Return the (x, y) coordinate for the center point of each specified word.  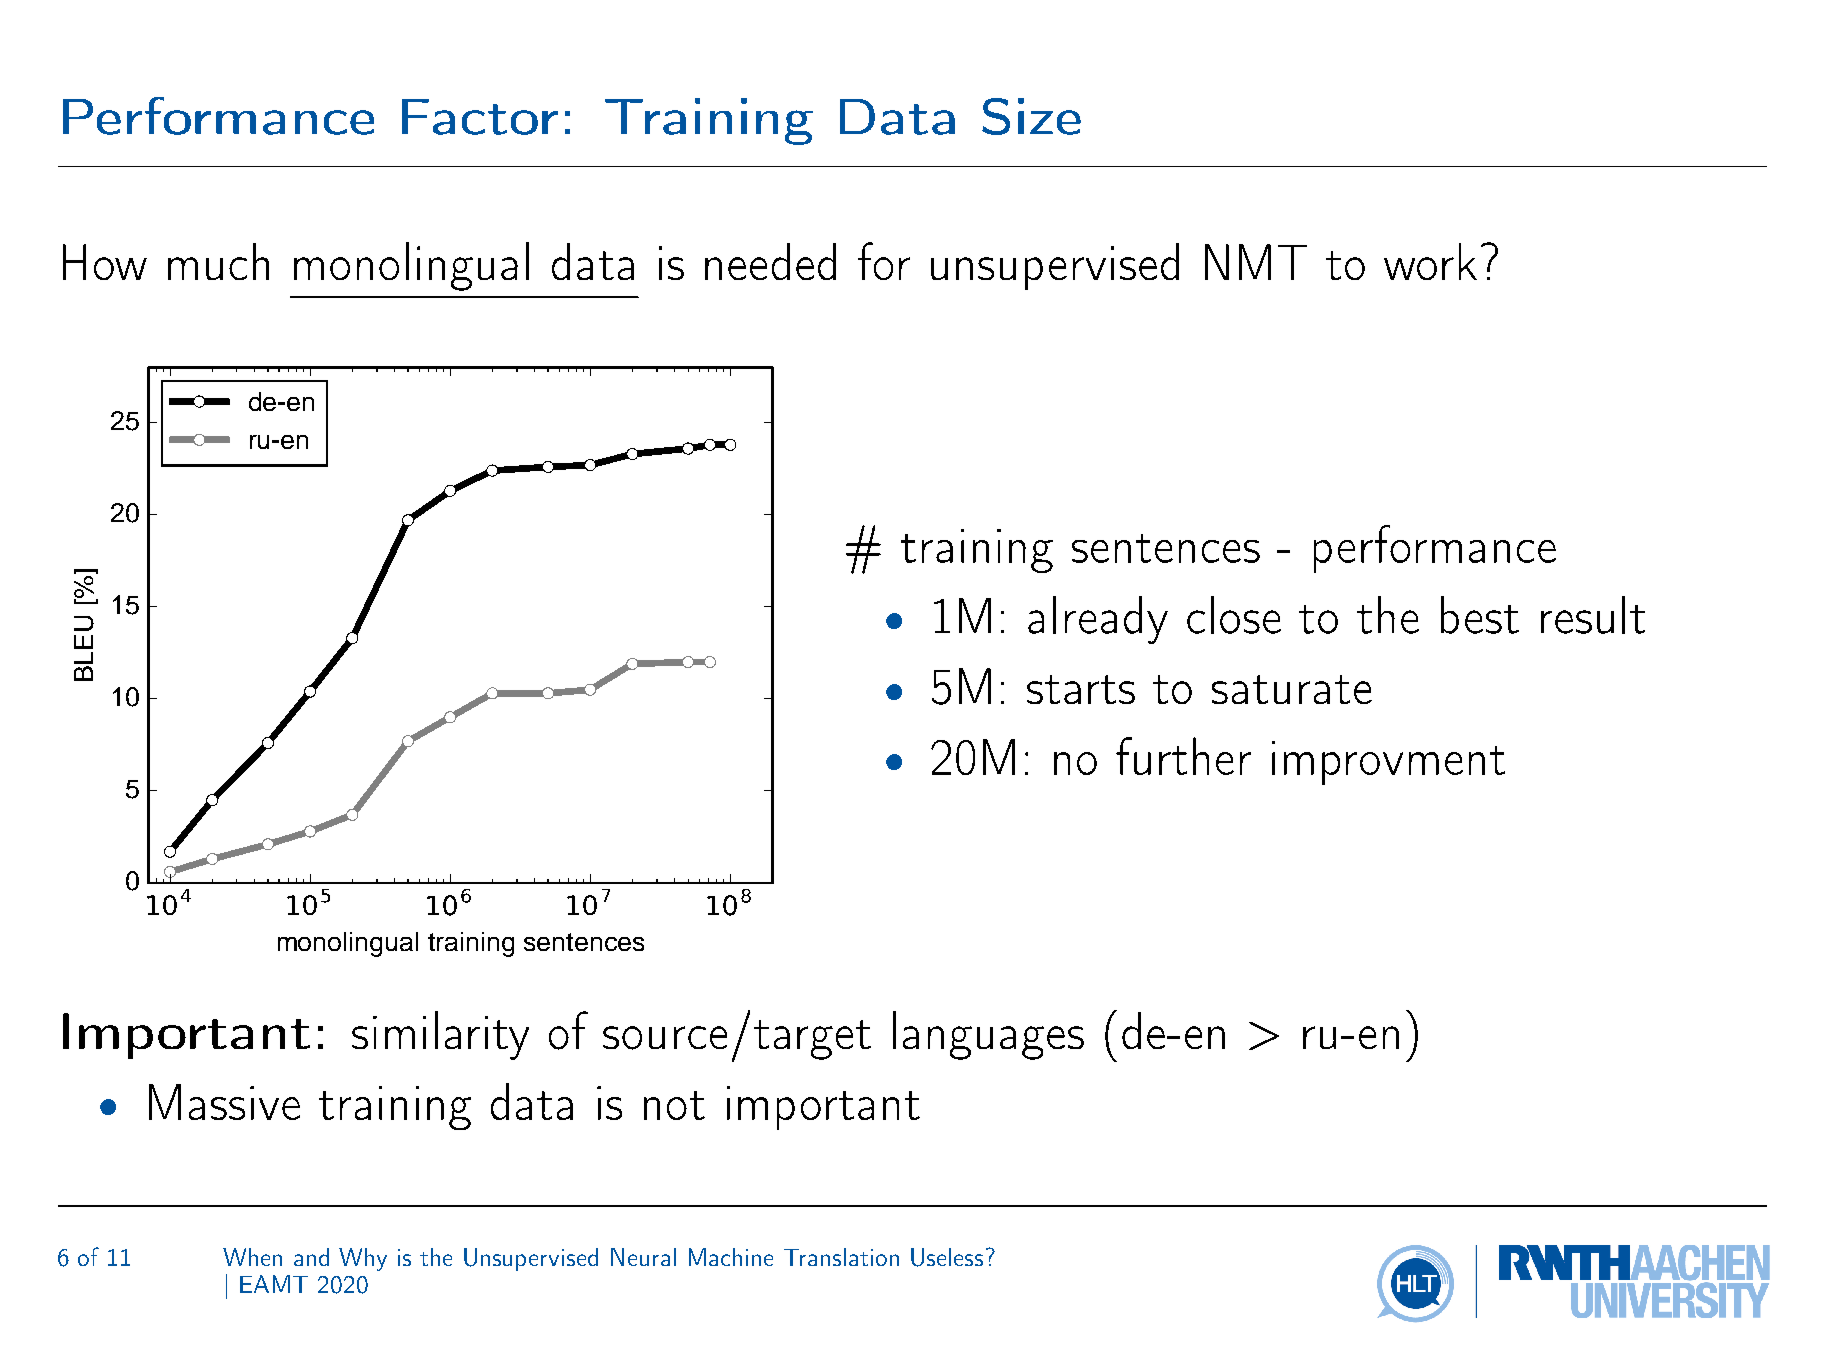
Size (1031, 116)
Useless (947, 1257)
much (218, 261)
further (1183, 756)
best (1480, 615)
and (311, 1257)
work (1430, 261)
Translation (841, 1257)
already (1098, 620)
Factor (480, 117)
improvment (1388, 763)
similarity (440, 1035)
